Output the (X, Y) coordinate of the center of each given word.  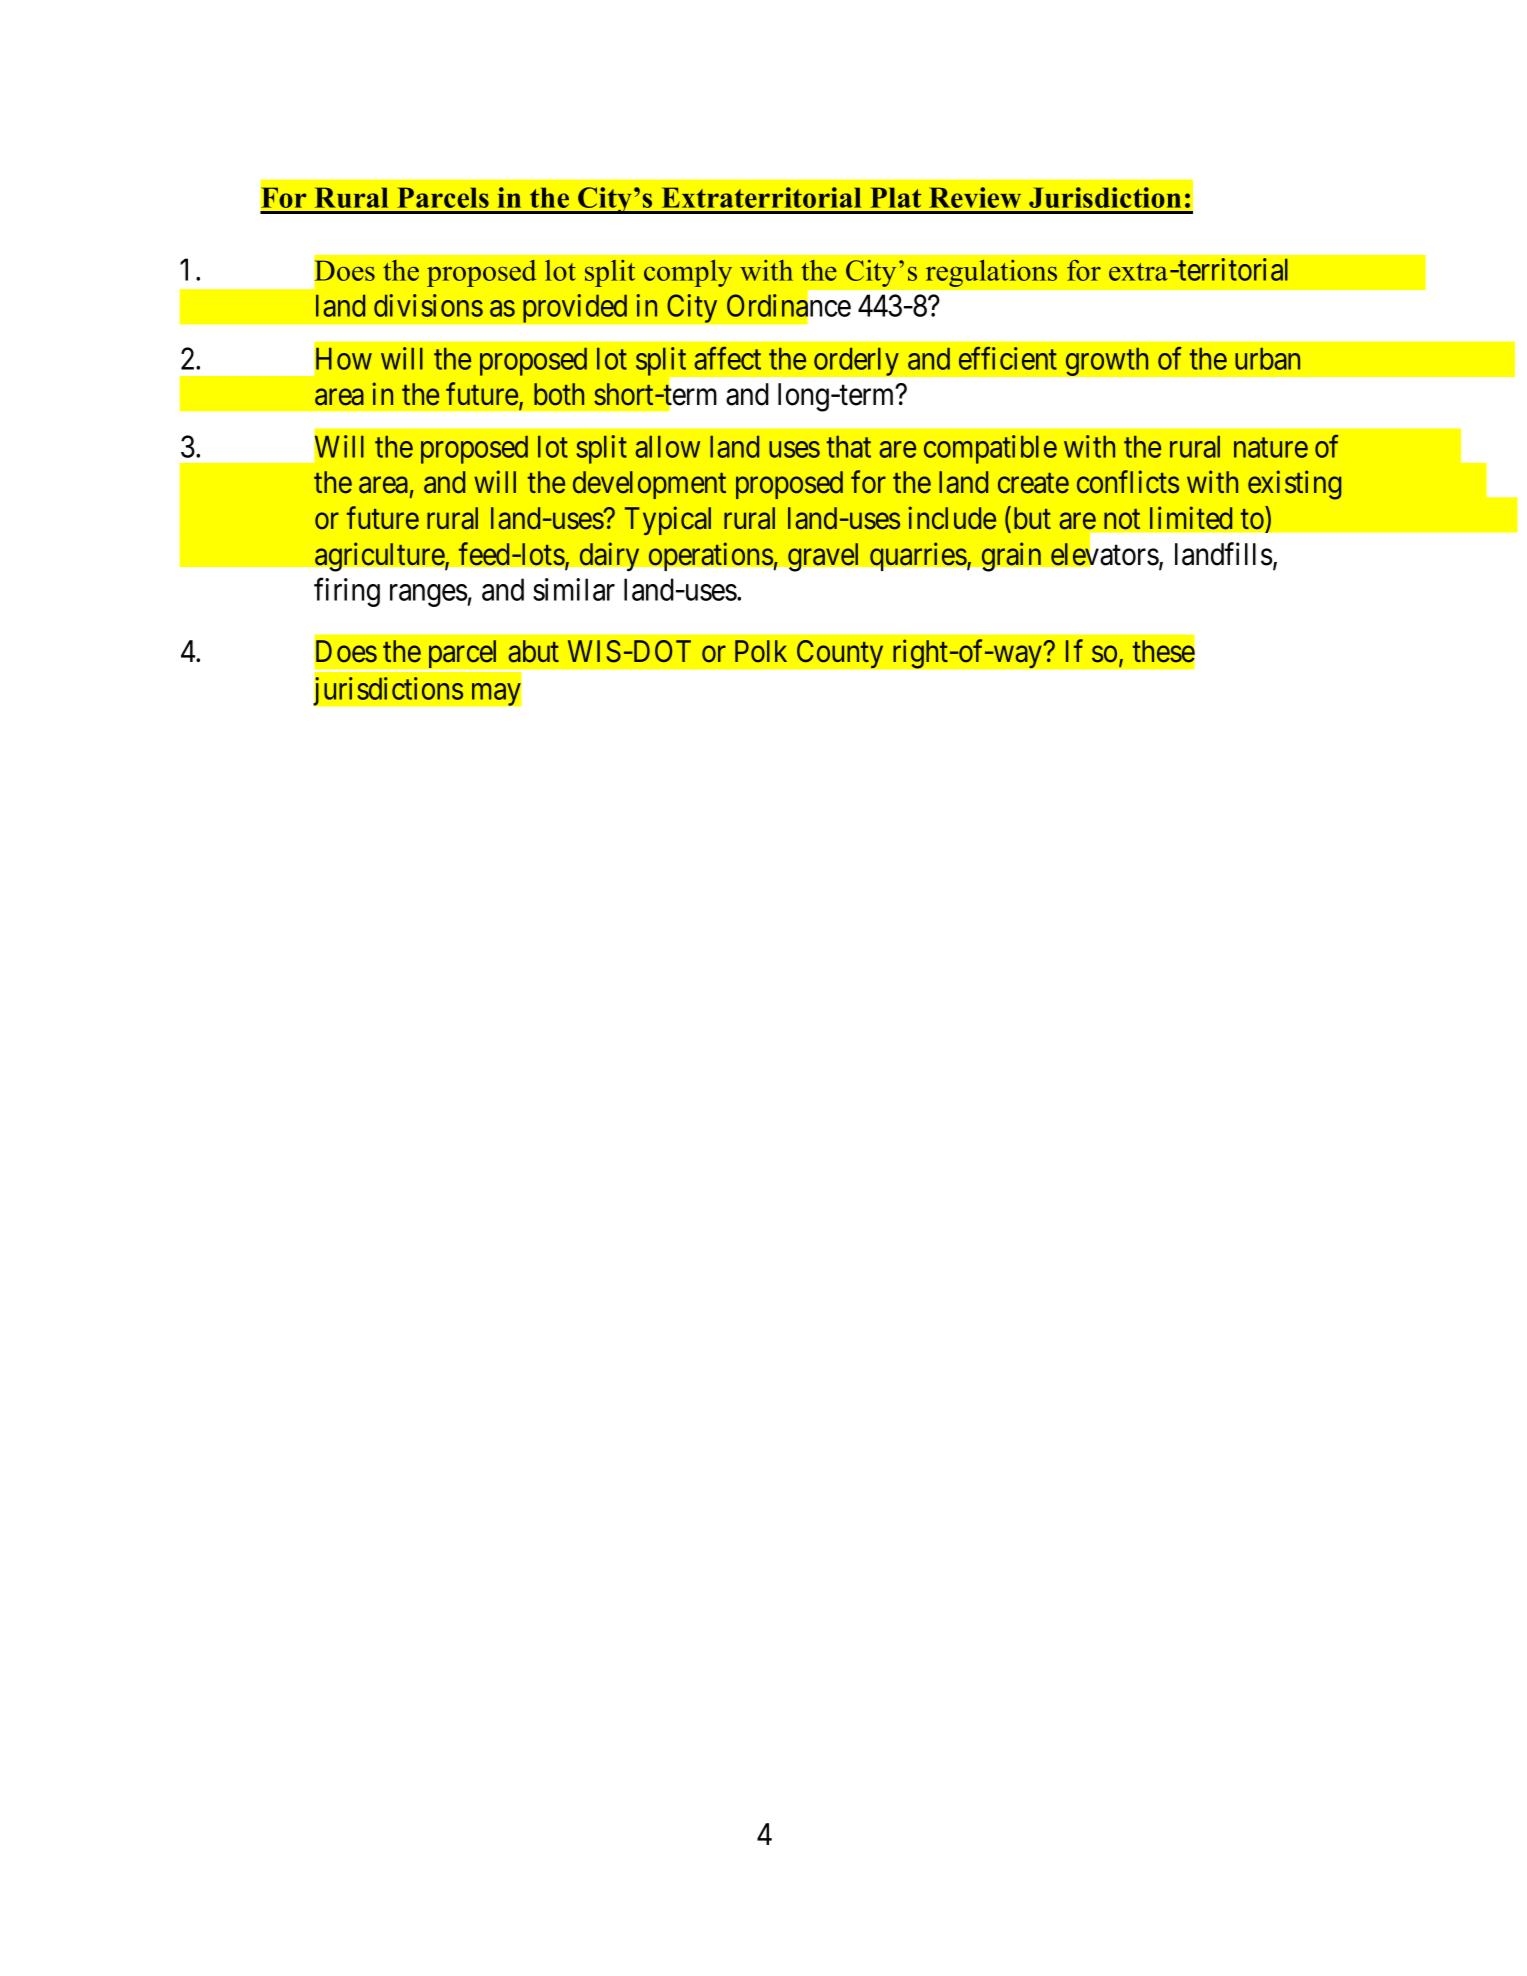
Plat (895, 197)
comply (688, 273)
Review (975, 197)
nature (1271, 448)
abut (533, 651)
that (849, 447)
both (559, 394)
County (840, 654)
